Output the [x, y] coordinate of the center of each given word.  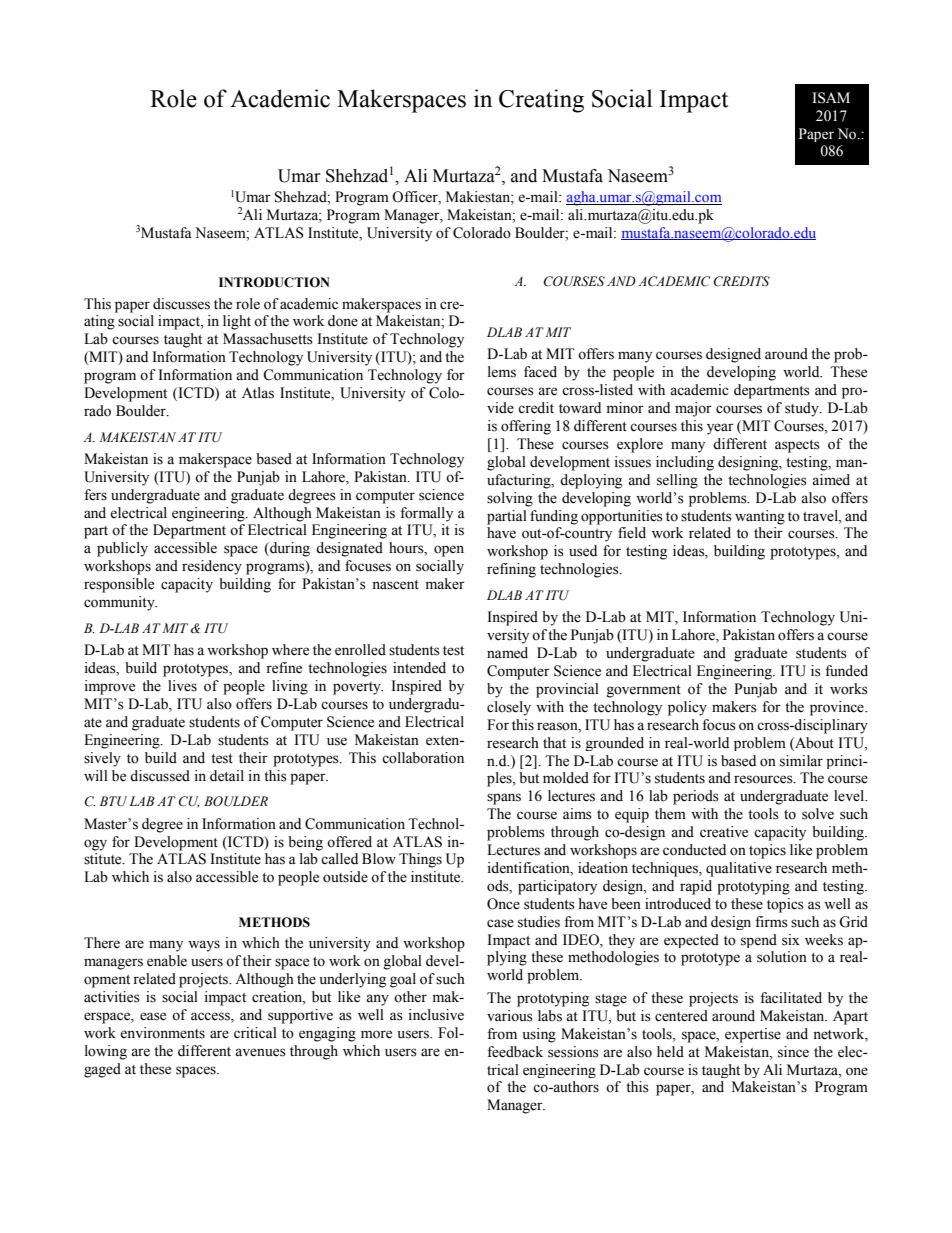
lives [182, 686]
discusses [181, 304]
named [507, 653]
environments [162, 1033]
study [803, 409]
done [343, 321]
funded [846, 671]
